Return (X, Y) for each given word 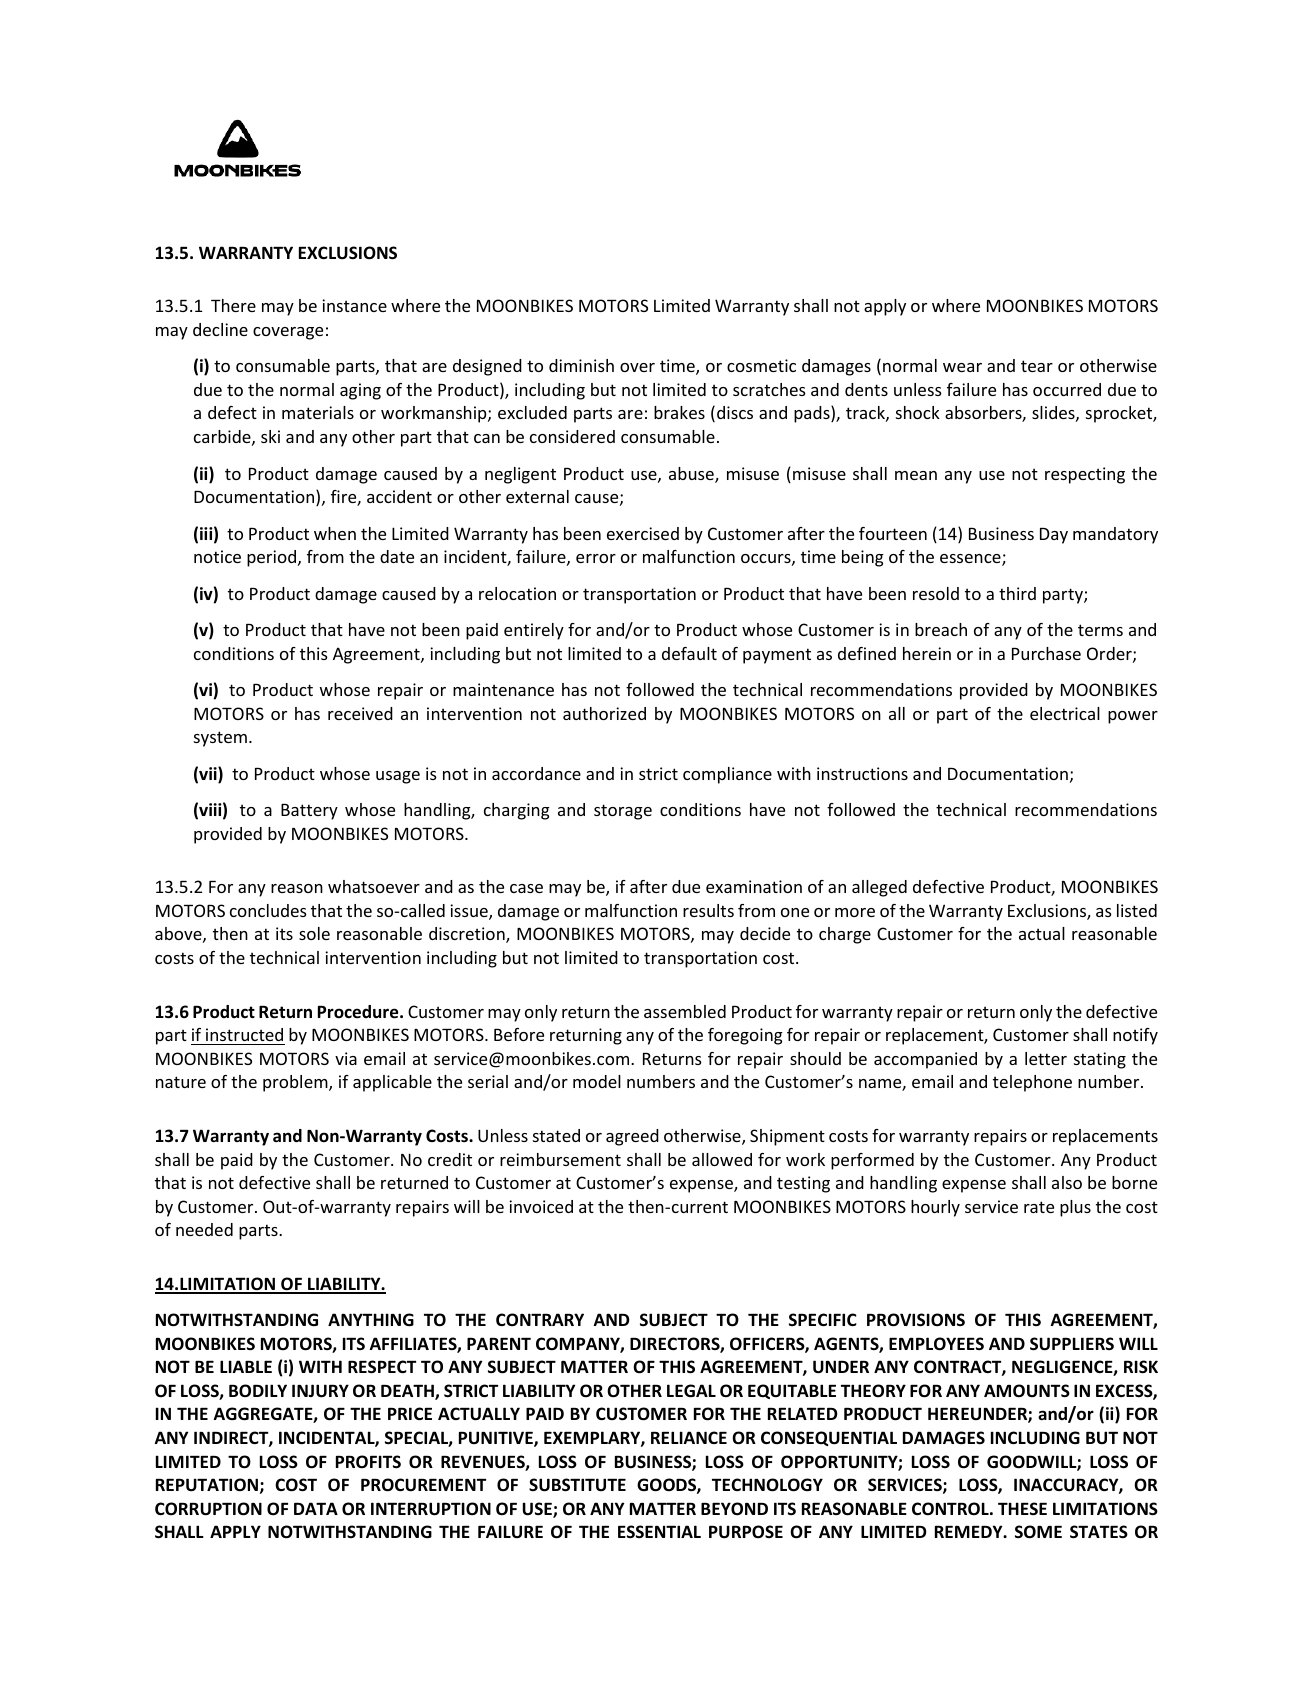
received (360, 713)
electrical (1065, 713)
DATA (316, 1508)
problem (296, 1083)
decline (220, 329)
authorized (604, 713)
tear (1037, 366)
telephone (1032, 1083)
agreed (632, 1137)
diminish (581, 365)
